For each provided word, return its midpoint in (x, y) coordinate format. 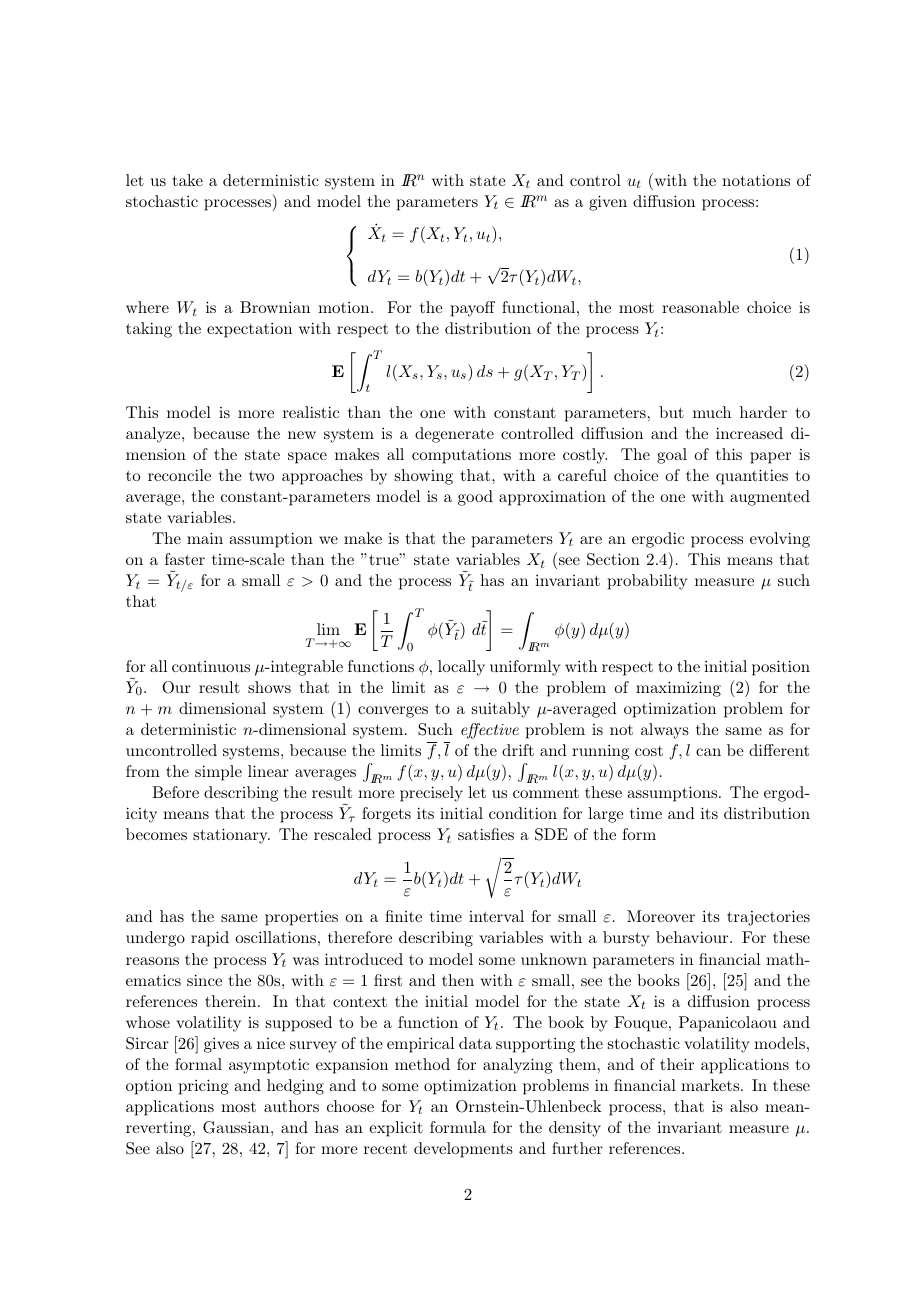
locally (461, 668)
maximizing (678, 689)
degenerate (454, 435)
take (188, 180)
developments (463, 1150)
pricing (204, 1087)
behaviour (693, 937)
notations (756, 180)
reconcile (179, 475)
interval (496, 916)
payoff (473, 309)
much (712, 412)
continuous (211, 666)
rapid (210, 939)
